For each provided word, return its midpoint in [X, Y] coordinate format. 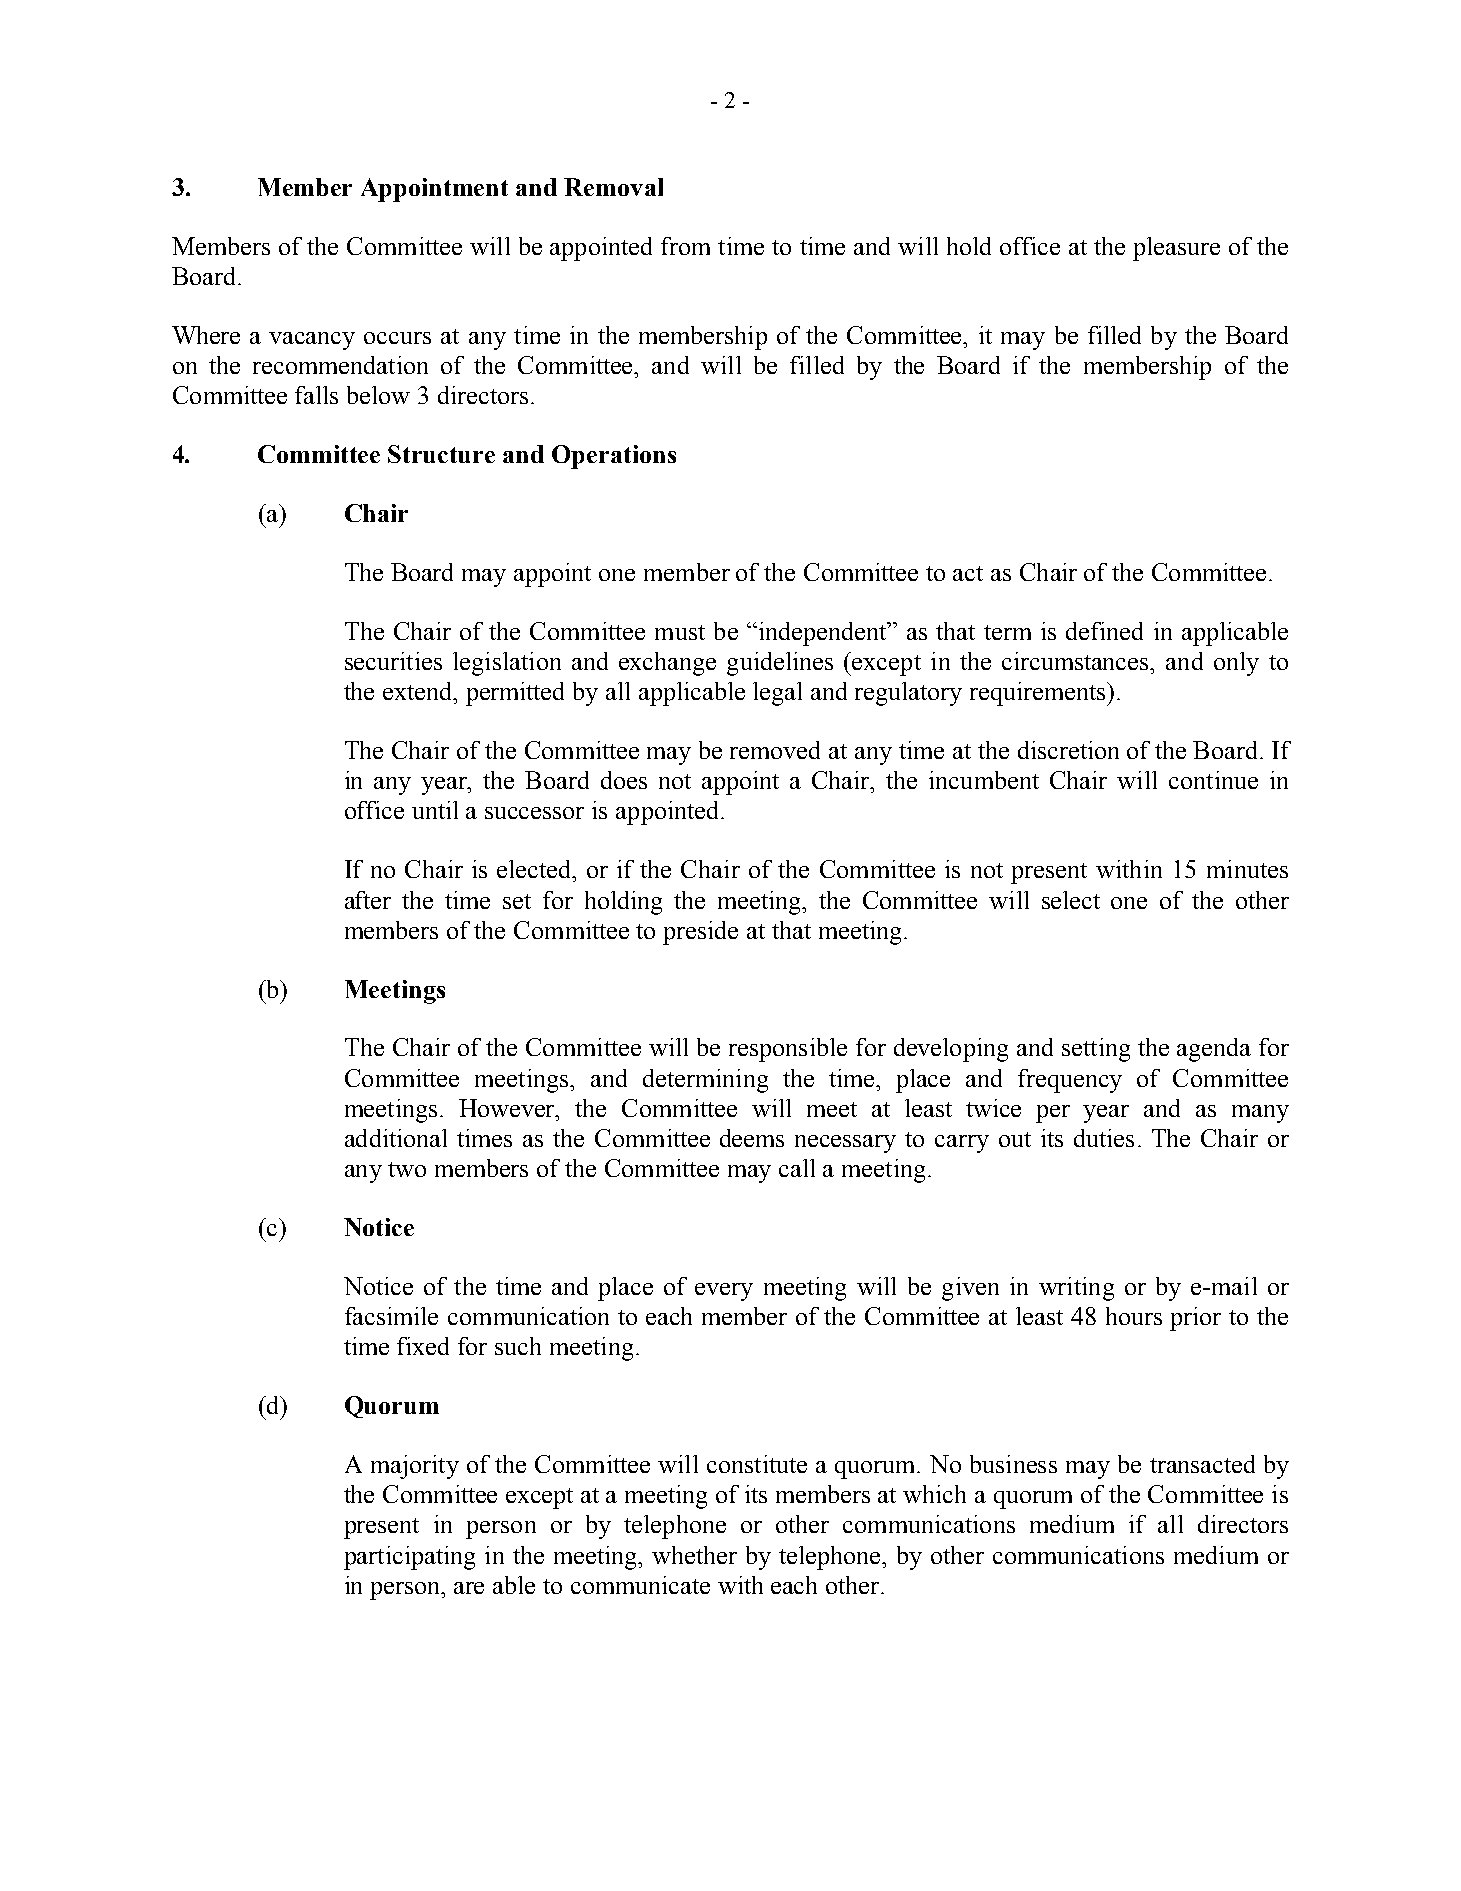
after [368, 900]
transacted [1202, 1464]
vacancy [312, 341]
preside [700, 933]
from [685, 246]
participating [409, 1558]
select [1071, 900]
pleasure [1176, 249]
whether [694, 1555]
